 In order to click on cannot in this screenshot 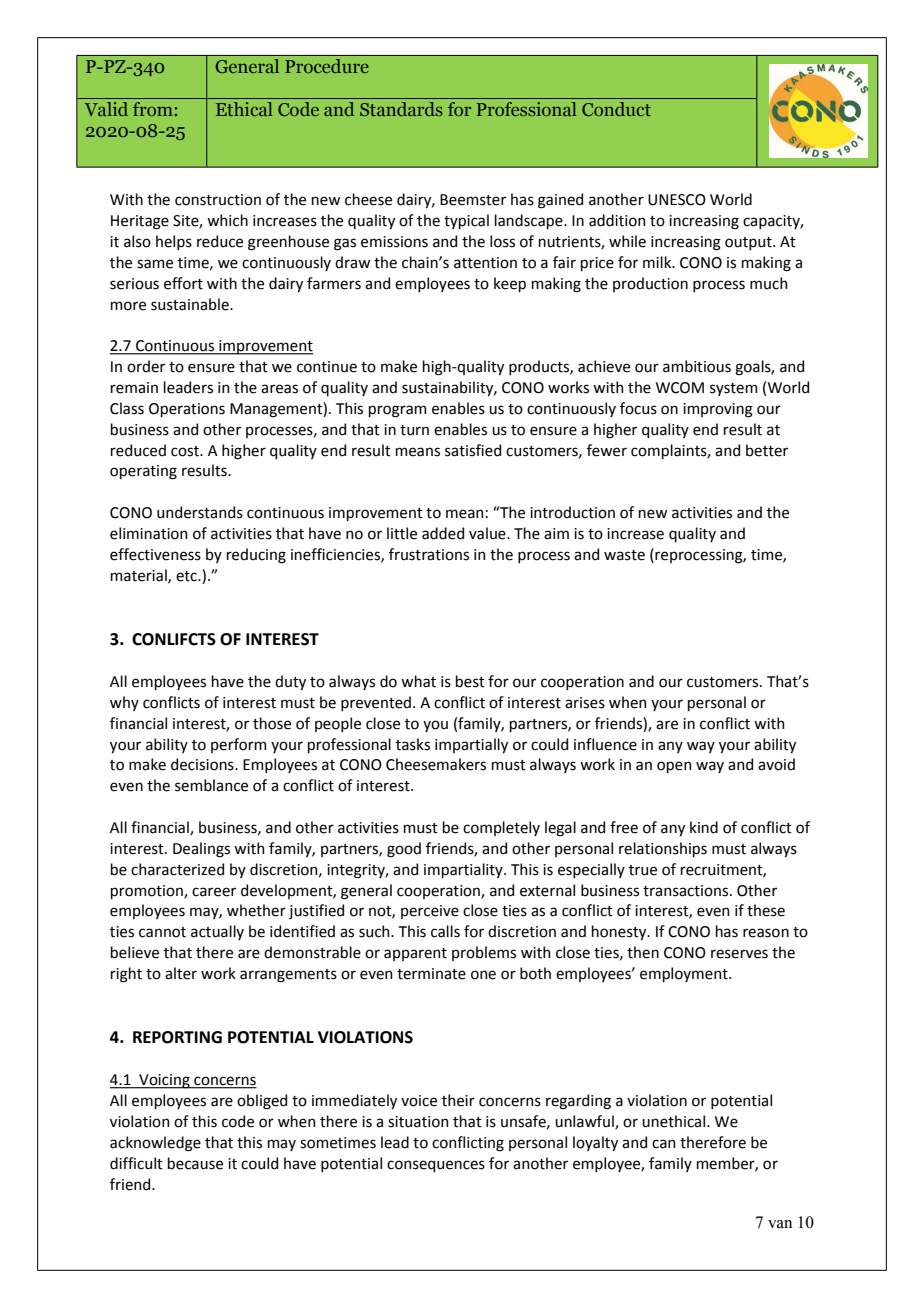, I will do `click(162, 932)`.
